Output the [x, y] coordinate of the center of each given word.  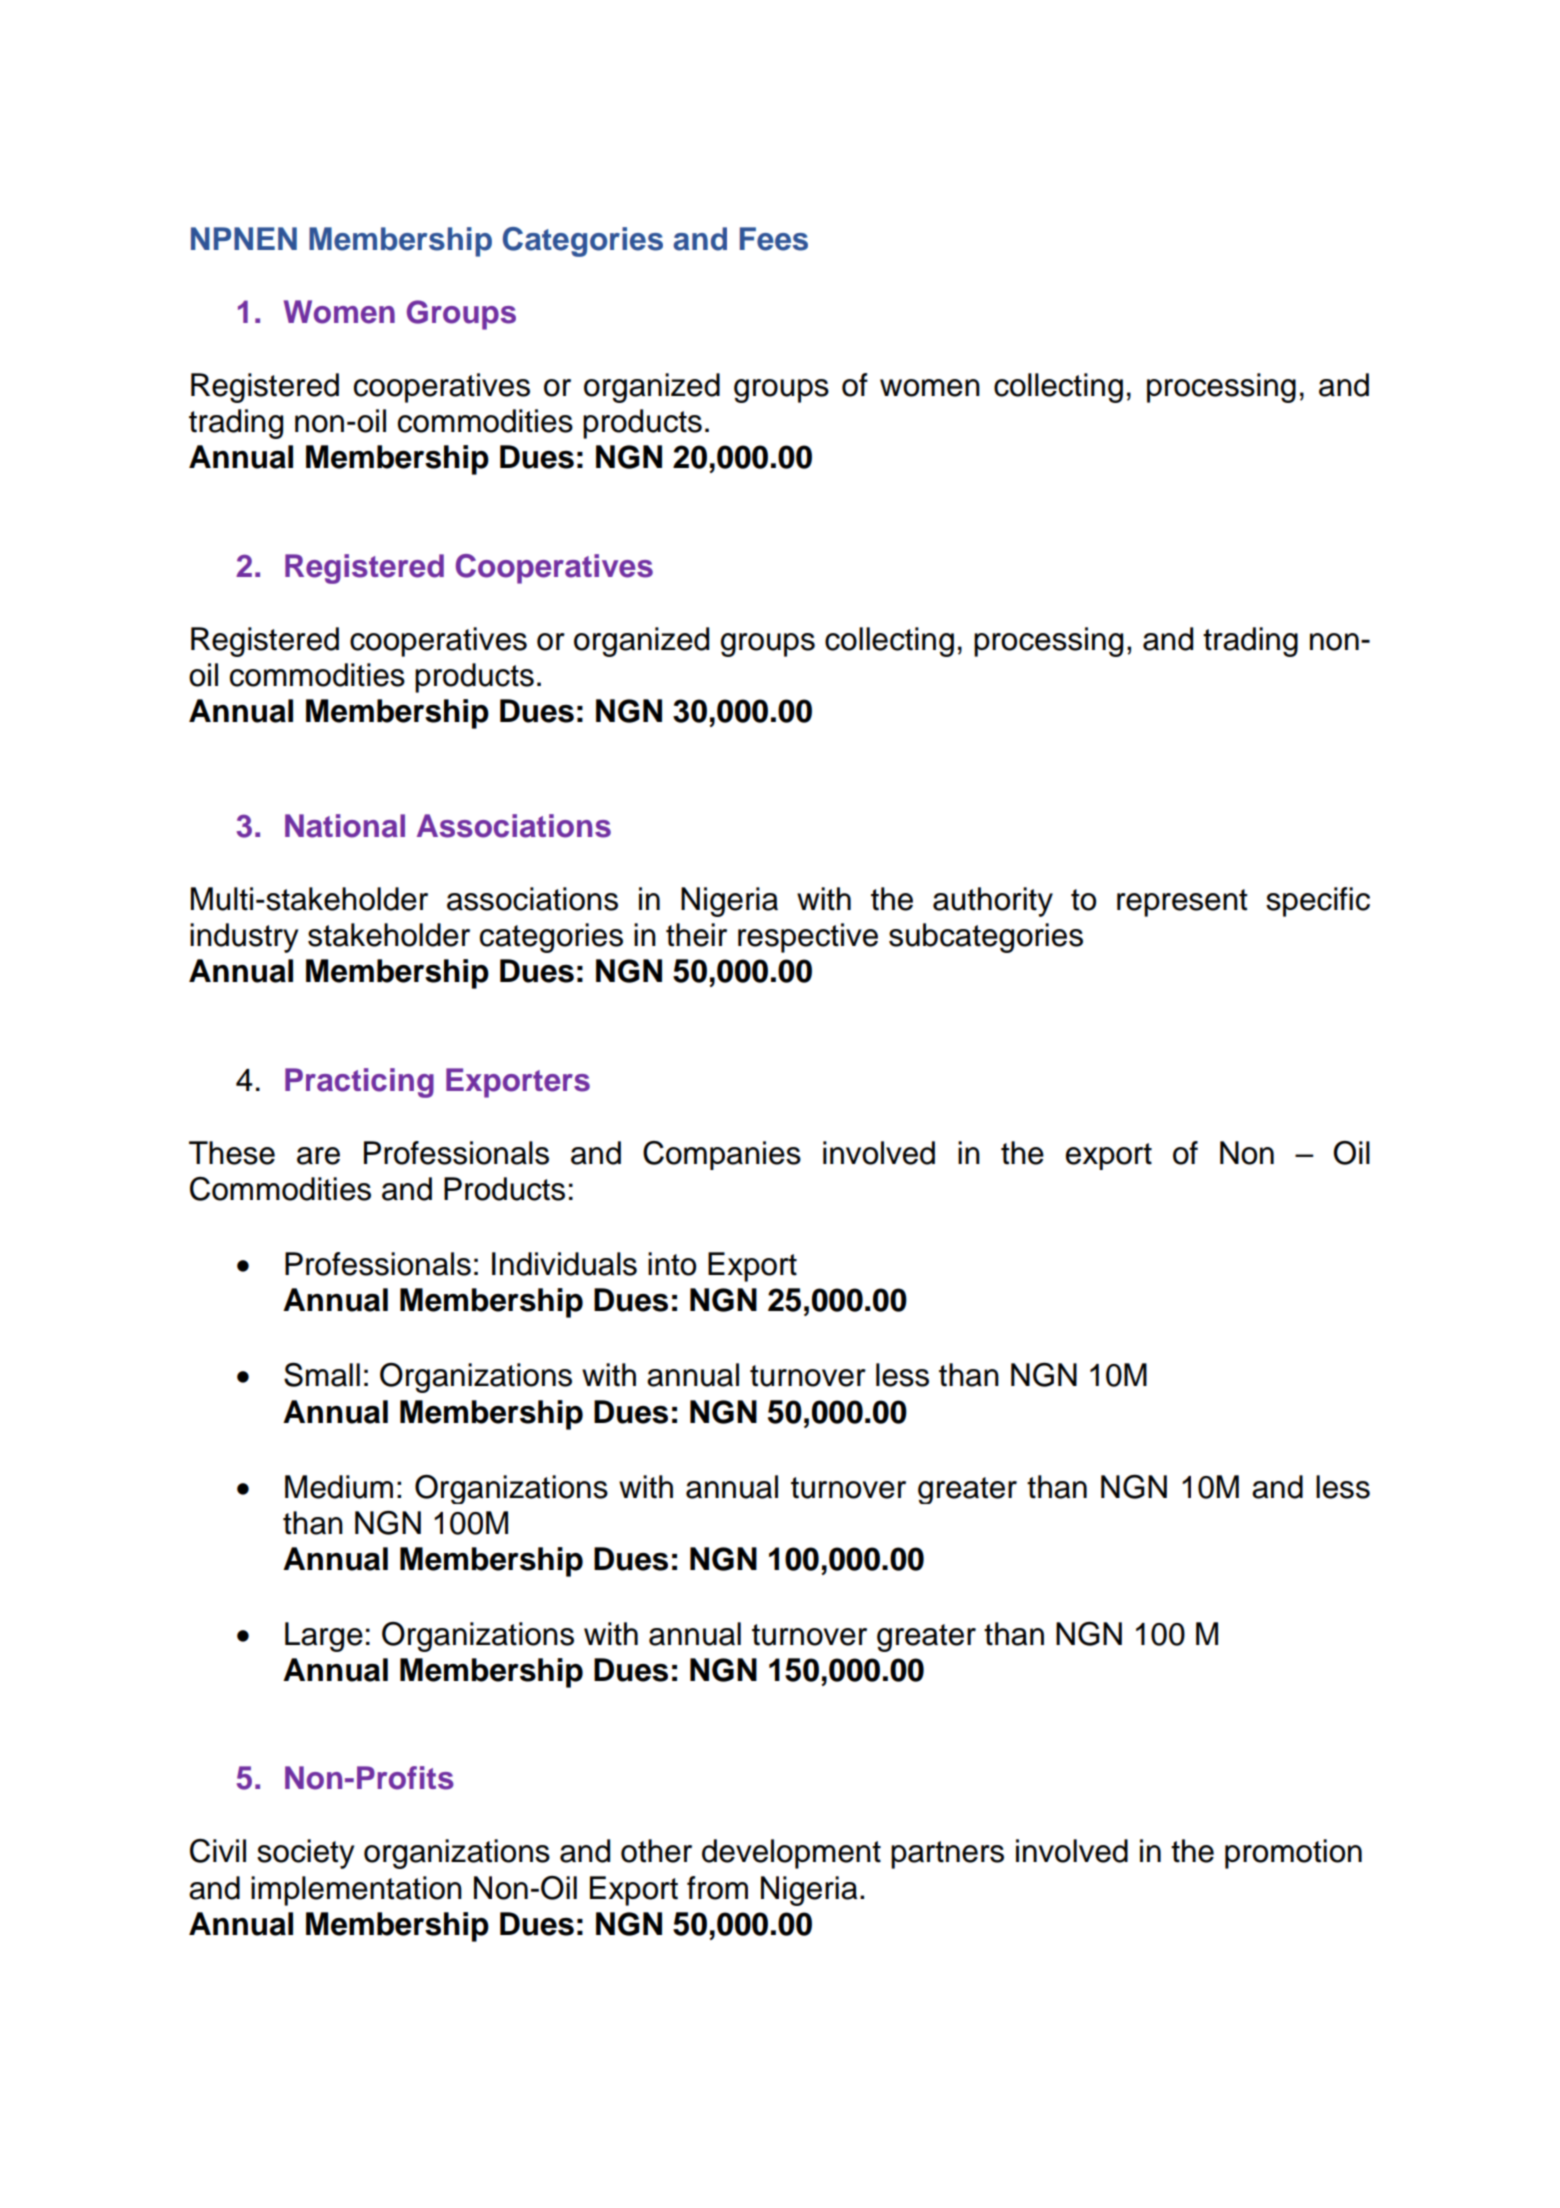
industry [244, 938]
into [672, 1264]
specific [1318, 902]
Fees [774, 239]
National [345, 826]
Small [322, 1375]
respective [808, 938]
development [791, 1854]
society [305, 1854]
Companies [722, 1155]
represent [1182, 903]
